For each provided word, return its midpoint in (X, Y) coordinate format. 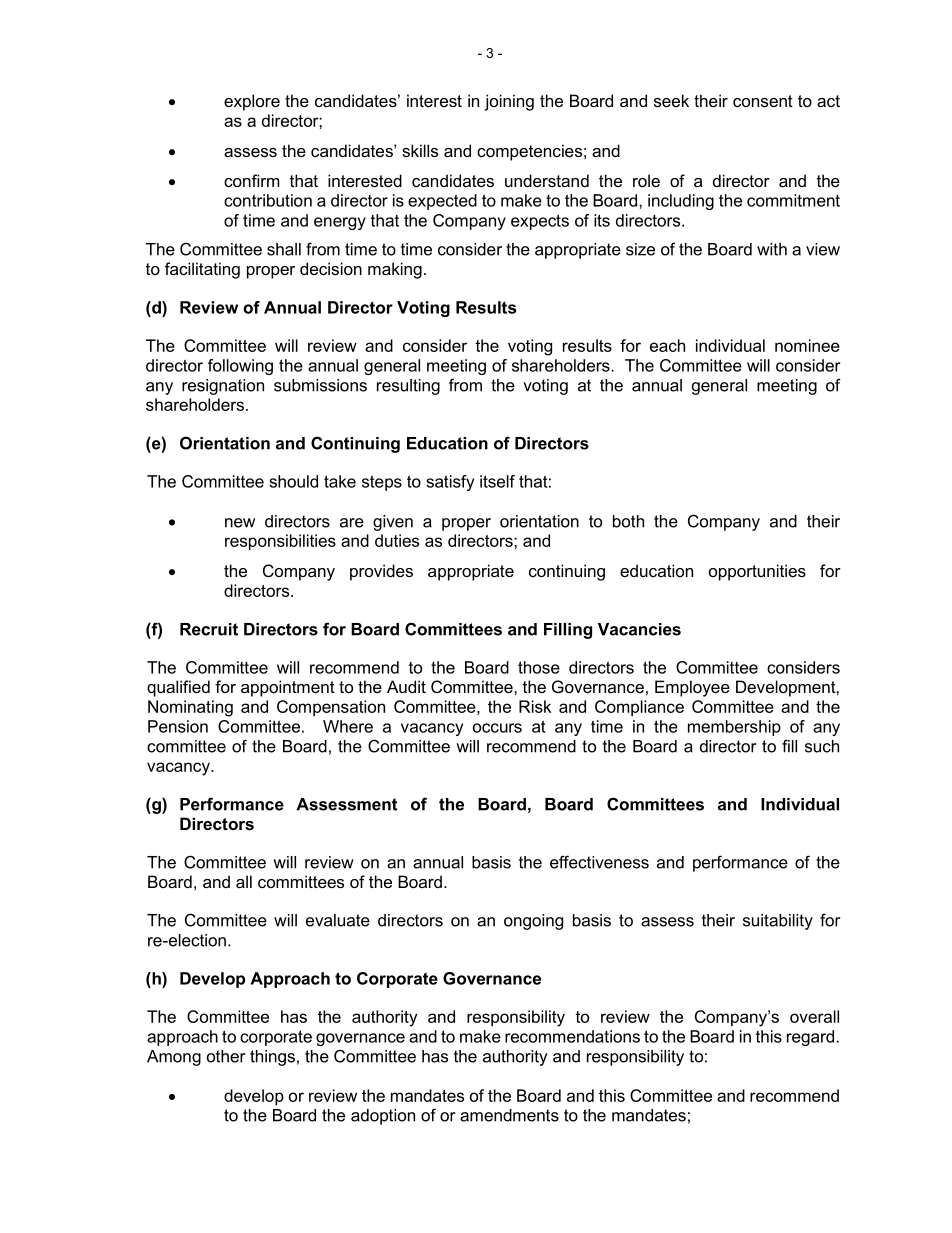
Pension (178, 726)
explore (252, 102)
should (293, 481)
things (272, 1058)
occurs (497, 728)
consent (763, 101)
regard (810, 1038)
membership (734, 728)
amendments (509, 1115)
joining (509, 102)
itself (497, 481)
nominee (807, 345)
